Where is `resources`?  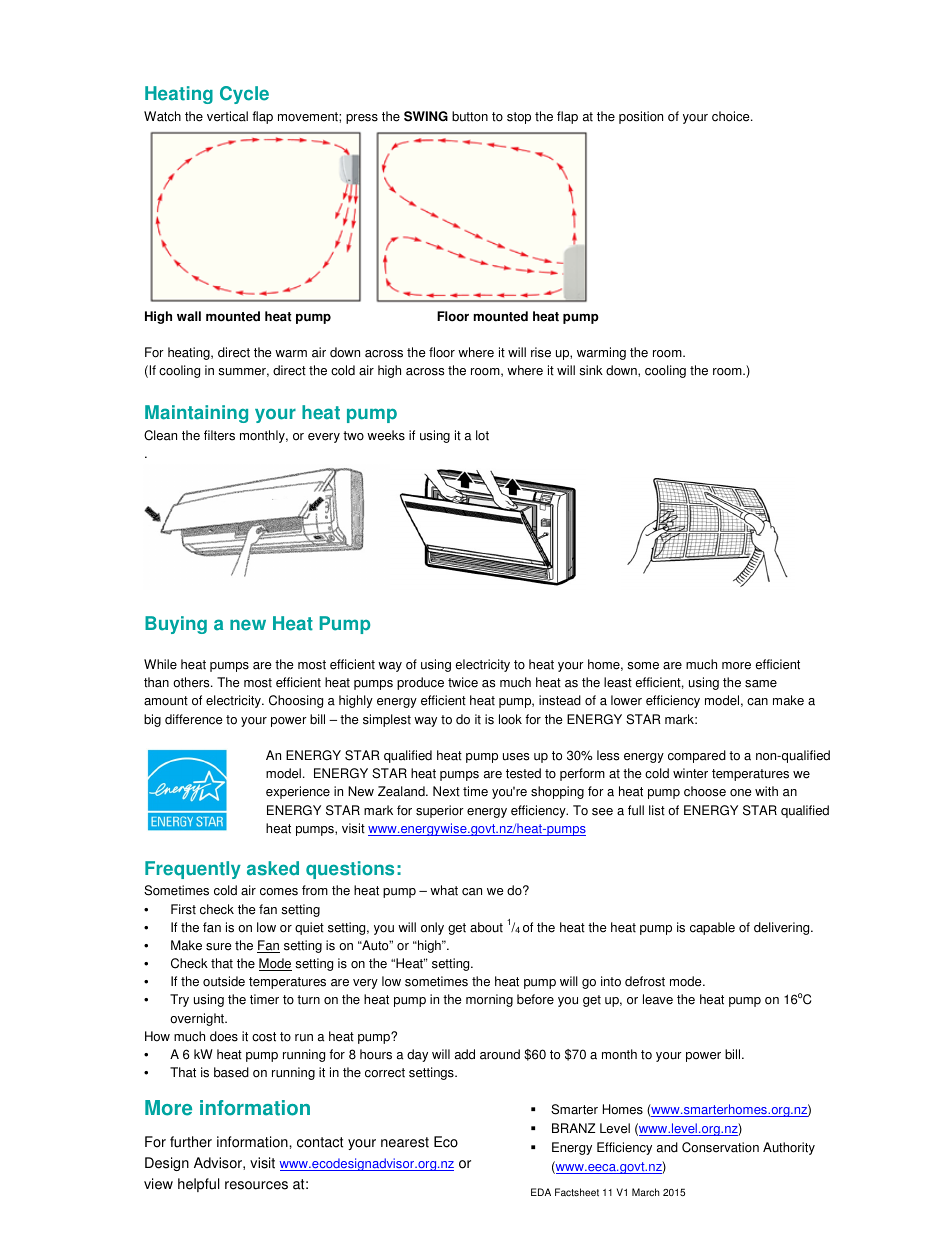
resources is located at coordinates (256, 1185).
